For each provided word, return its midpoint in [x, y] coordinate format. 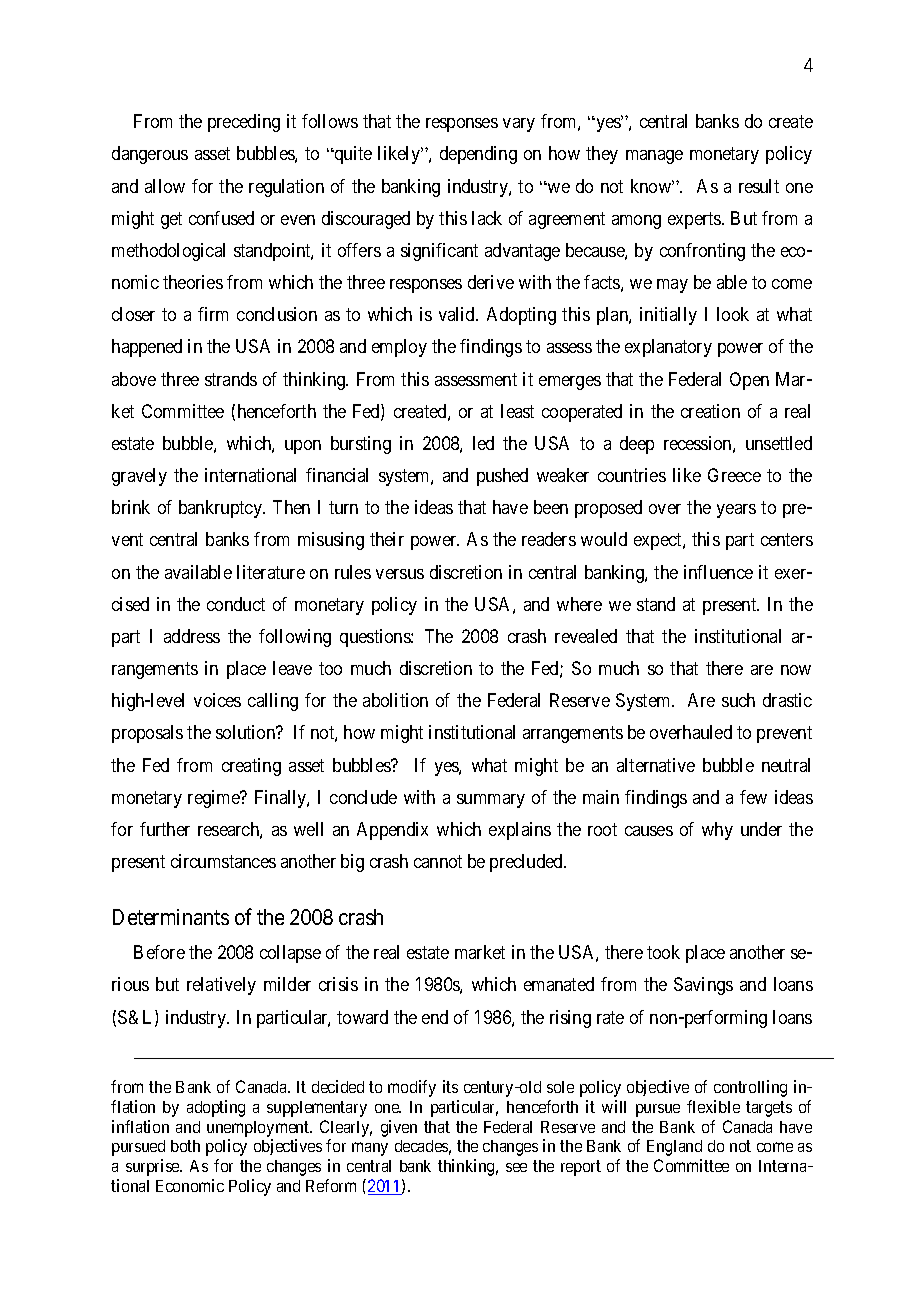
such [738, 700]
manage [654, 157]
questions [376, 638]
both [185, 1146]
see [516, 1167]
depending [478, 155]
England [674, 1148]
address [192, 636]
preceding [244, 123]
